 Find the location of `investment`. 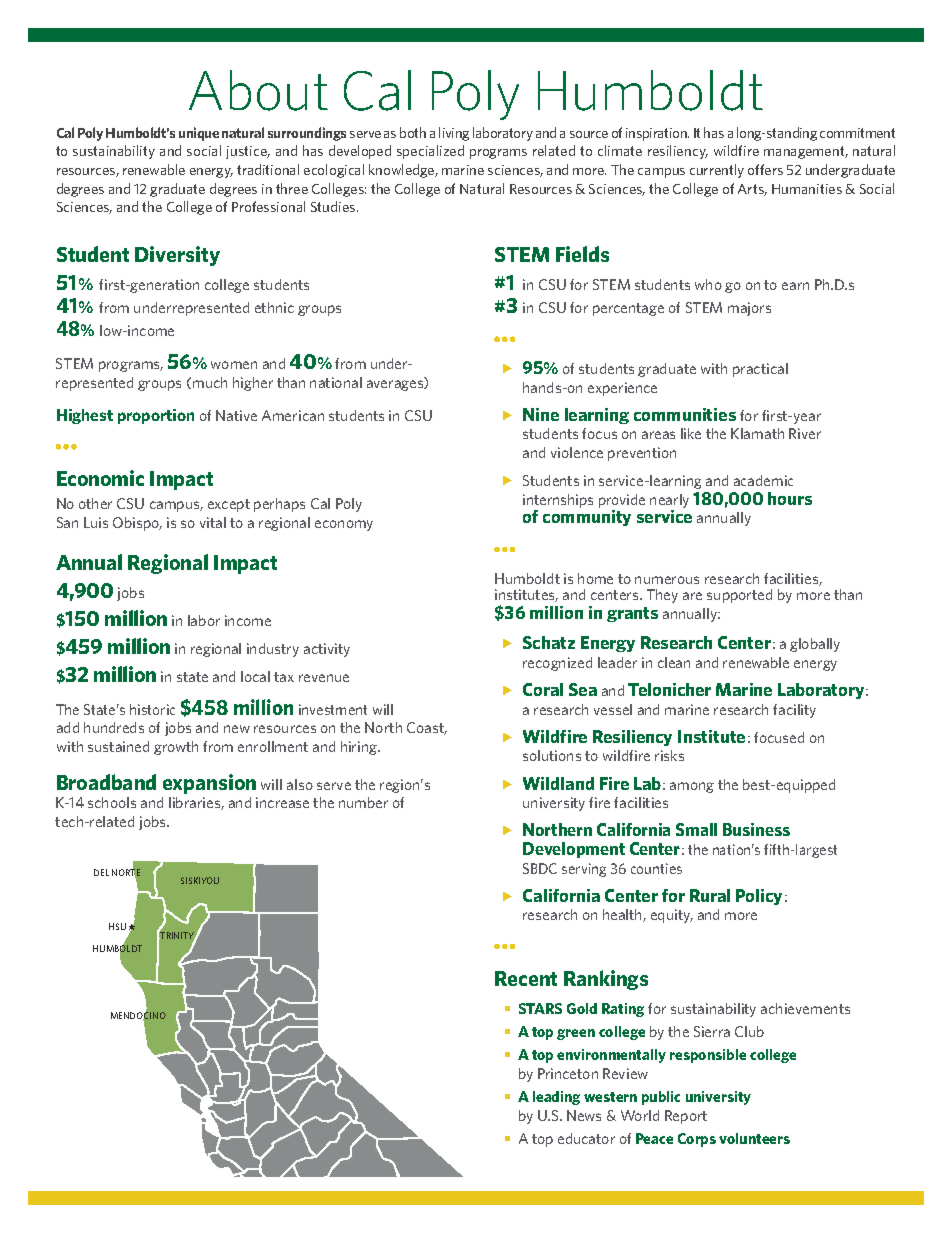

investment is located at coordinates (333, 709).
